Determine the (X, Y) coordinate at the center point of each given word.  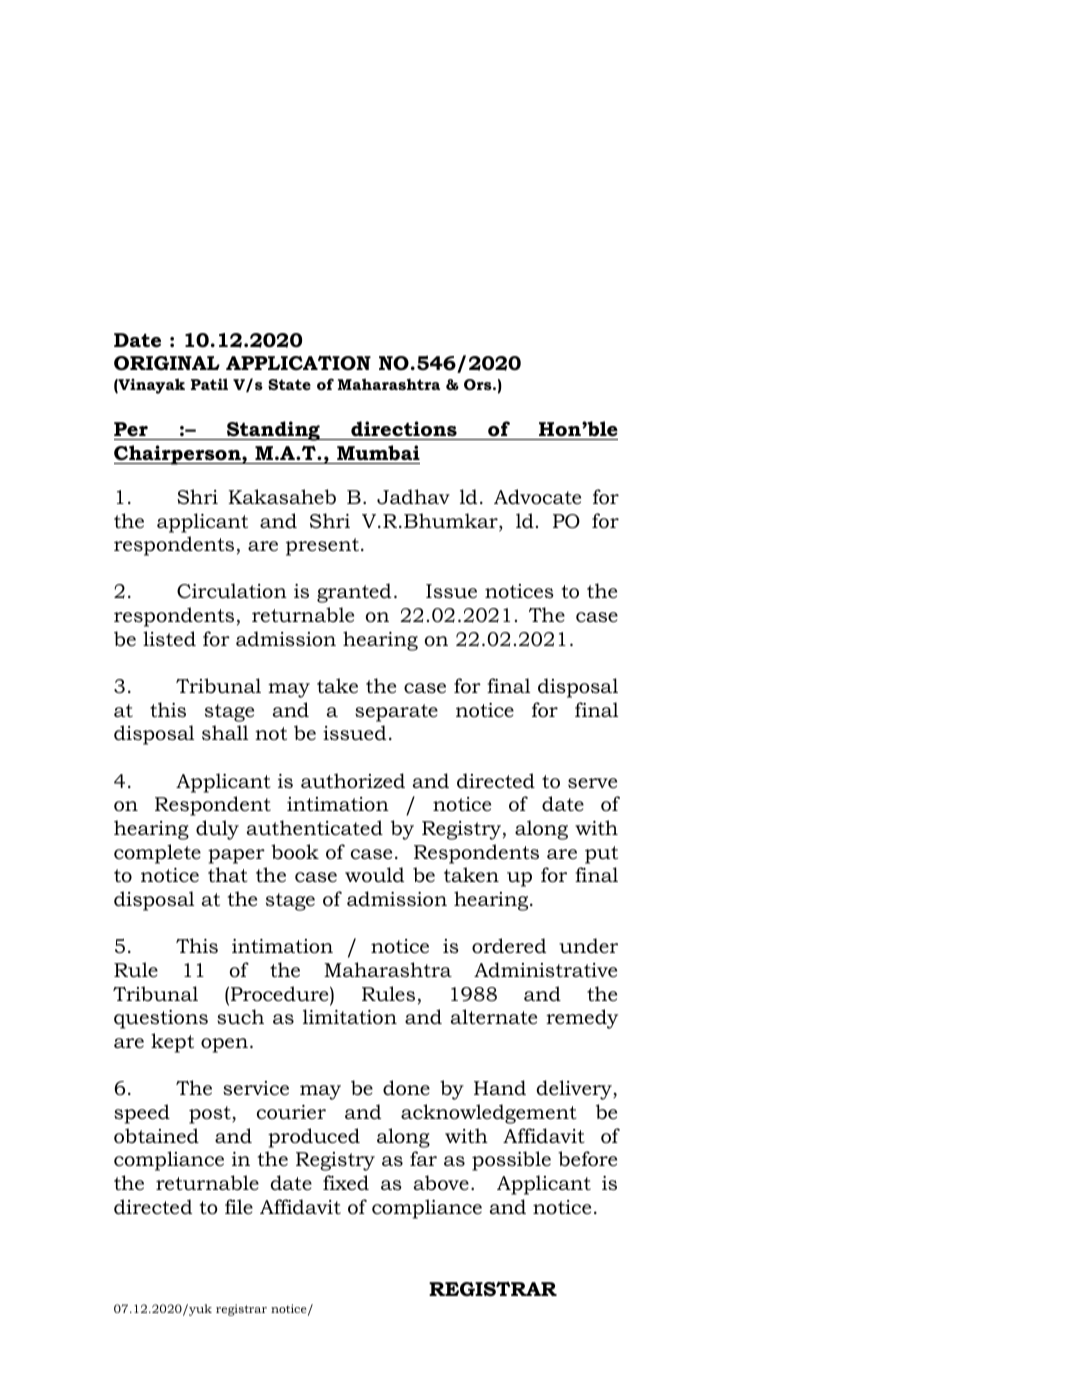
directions (404, 429)
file (239, 1207)
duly (217, 830)
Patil (209, 384)
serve (592, 783)
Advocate (537, 497)
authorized (353, 781)
